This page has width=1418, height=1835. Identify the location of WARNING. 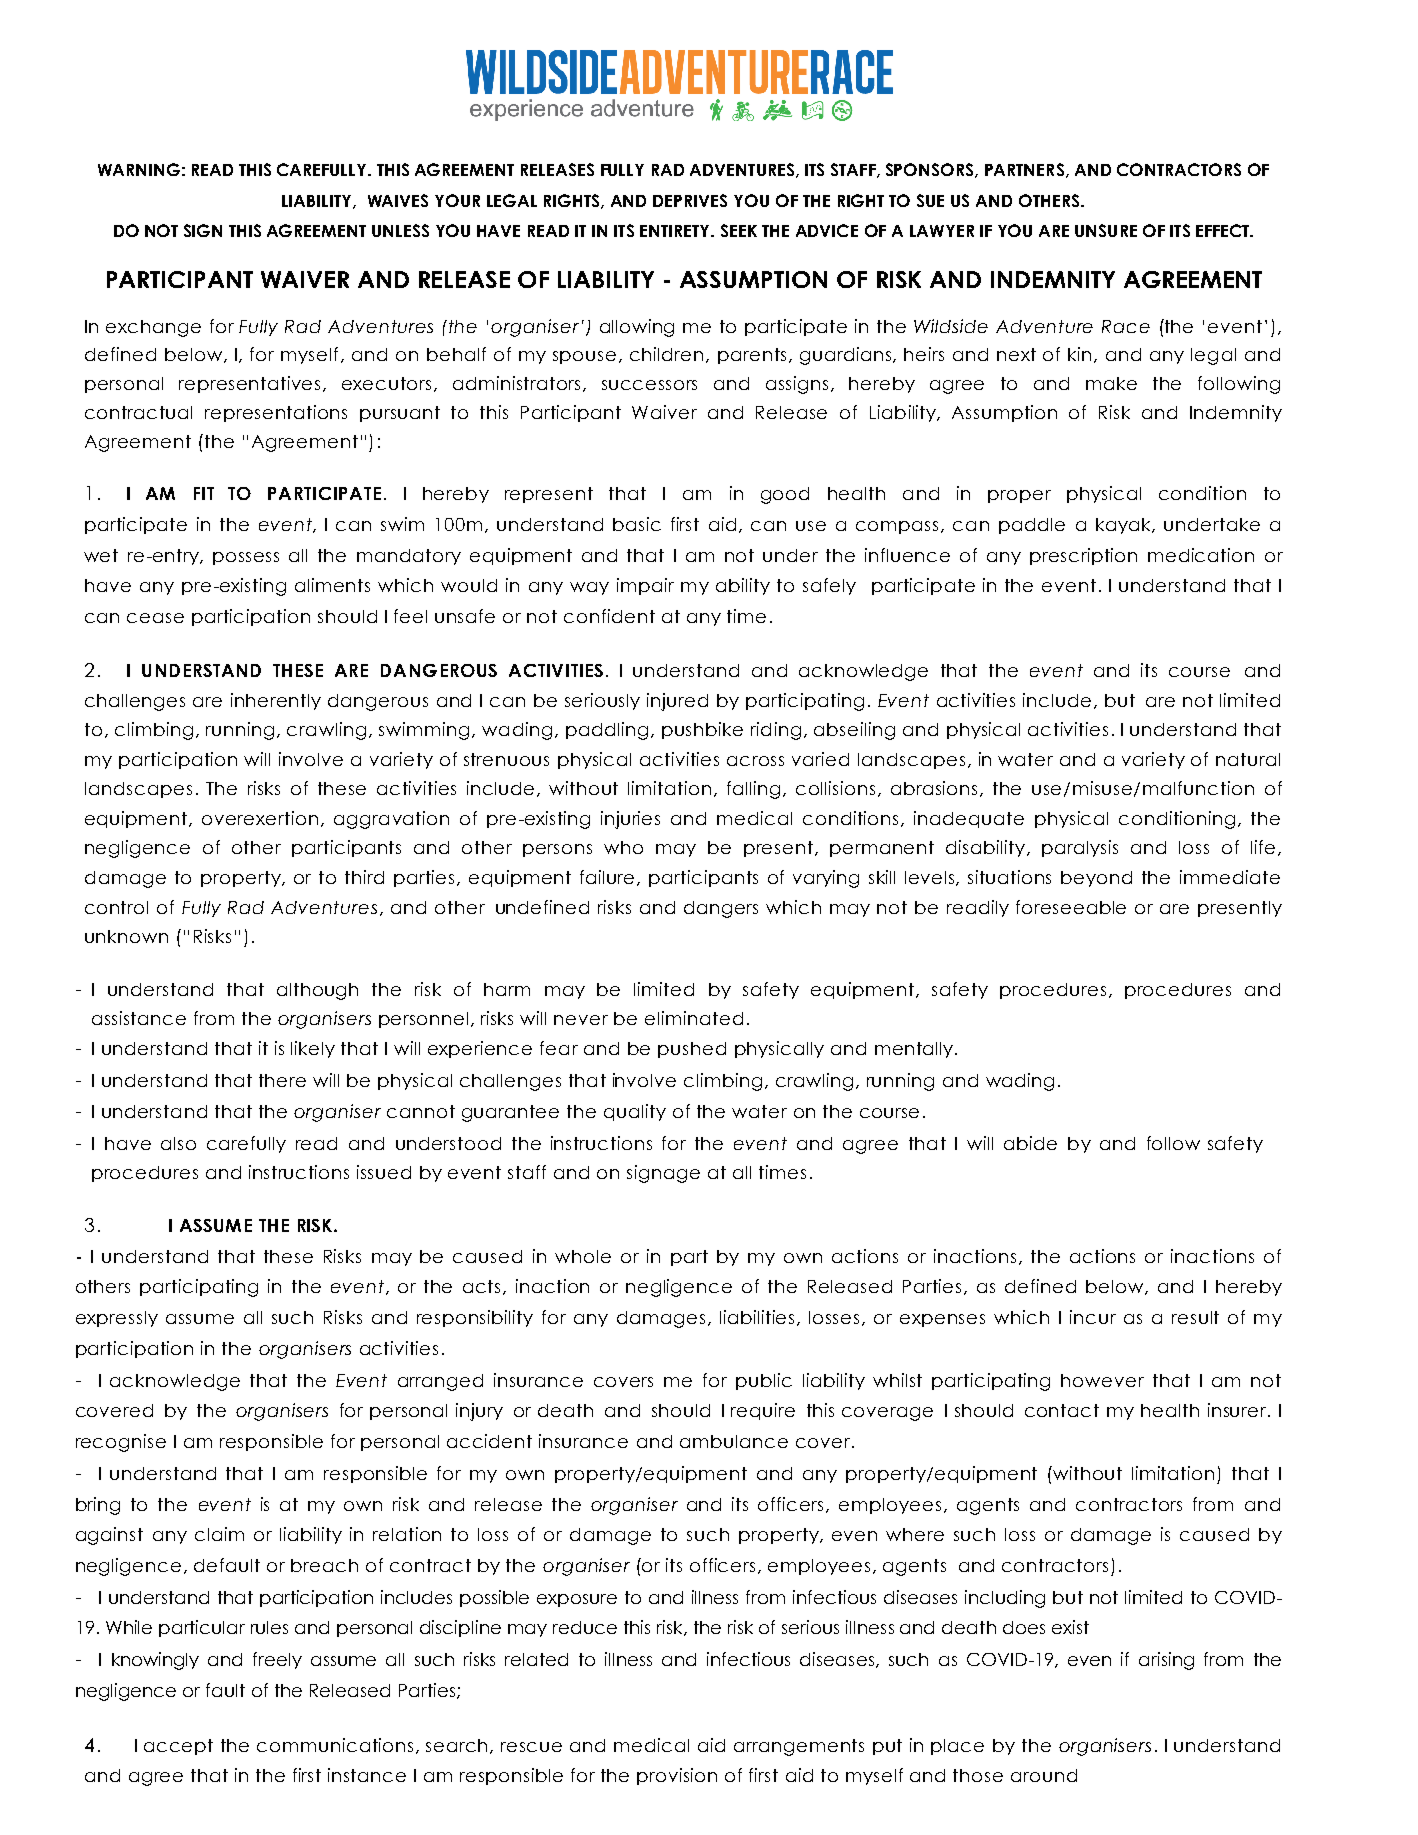
(139, 169).
